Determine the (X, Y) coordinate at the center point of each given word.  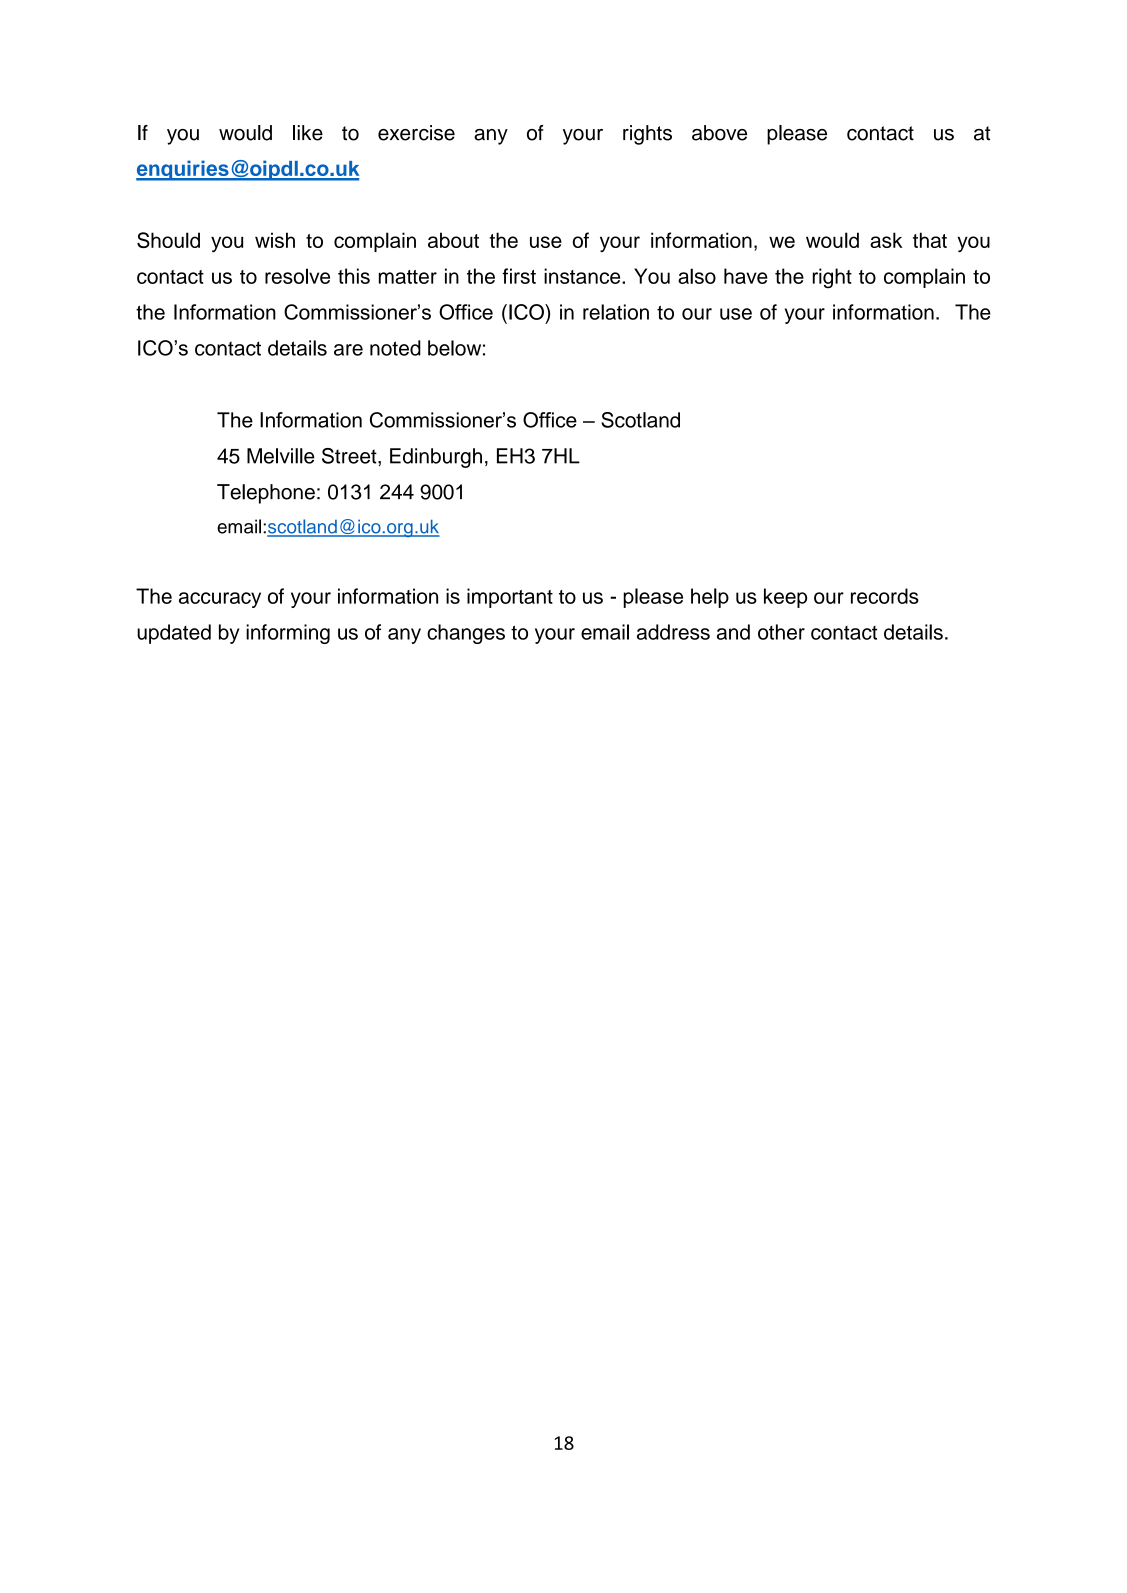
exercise (416, 133)
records (885, 596)
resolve (297, 276)
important (510, 598)
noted (395, 348)
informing (288, 634)
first (519, 276)
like (308, 133)
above (719, 133)
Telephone (266, 494)
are (348, 350)
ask (886, 240)
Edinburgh (436, 458)
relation (616, 312)
